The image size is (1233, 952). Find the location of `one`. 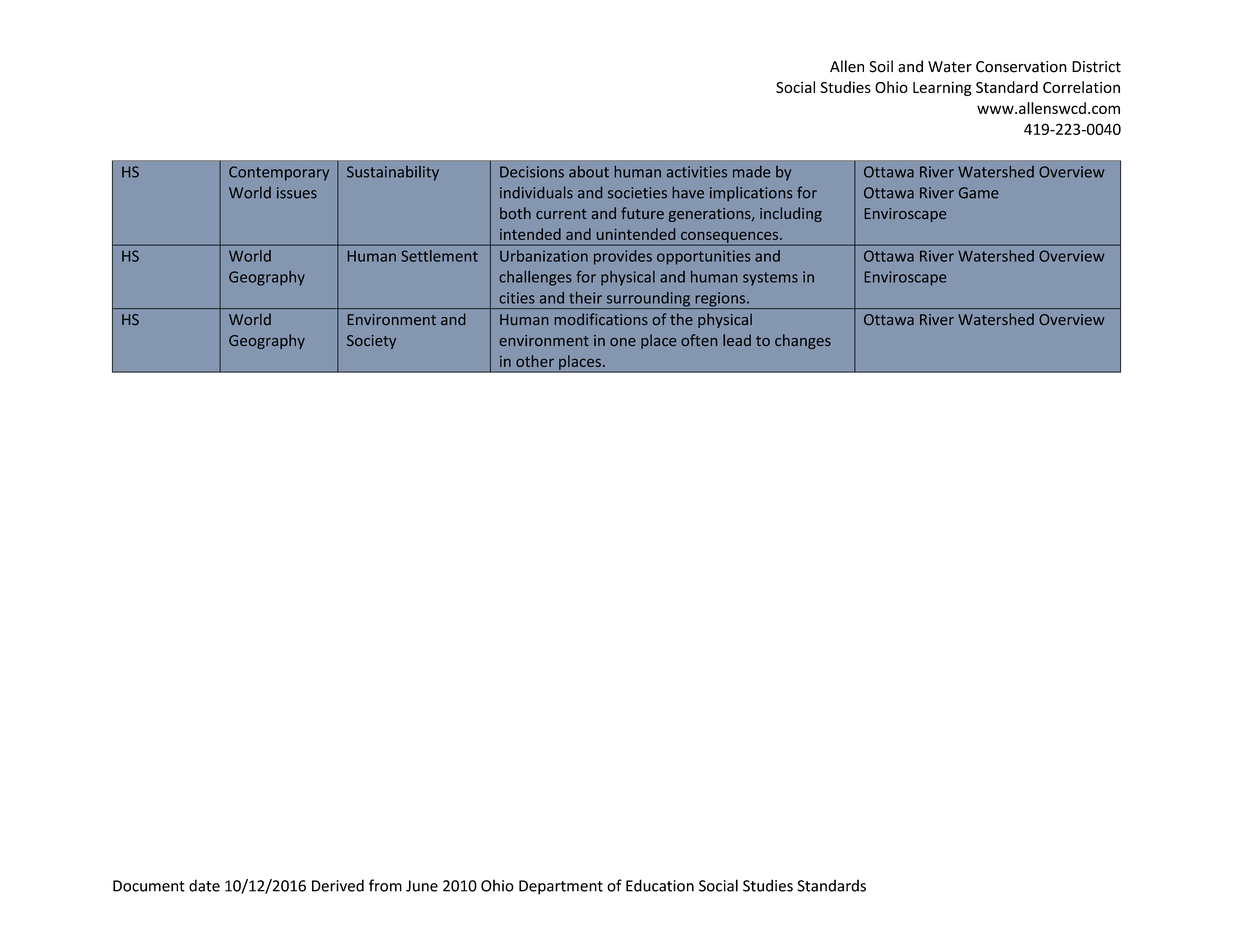

one is located at coordinates (623, 342).
